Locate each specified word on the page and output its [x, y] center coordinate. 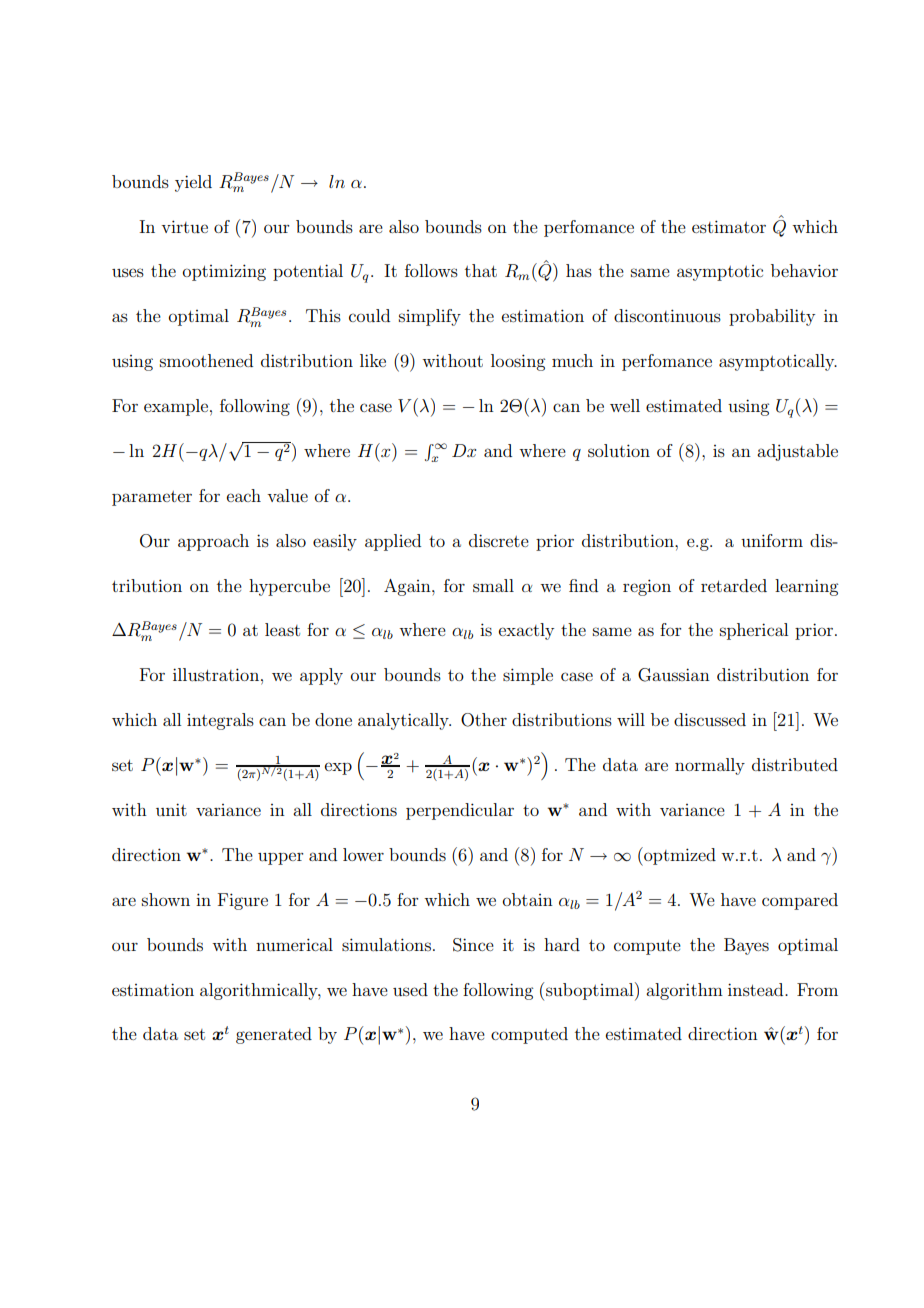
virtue [184, 226]
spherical [754, 631]
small [493, 585]
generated [274, 1035]
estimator [729, 226]
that [481, 270]
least [282, 629]
